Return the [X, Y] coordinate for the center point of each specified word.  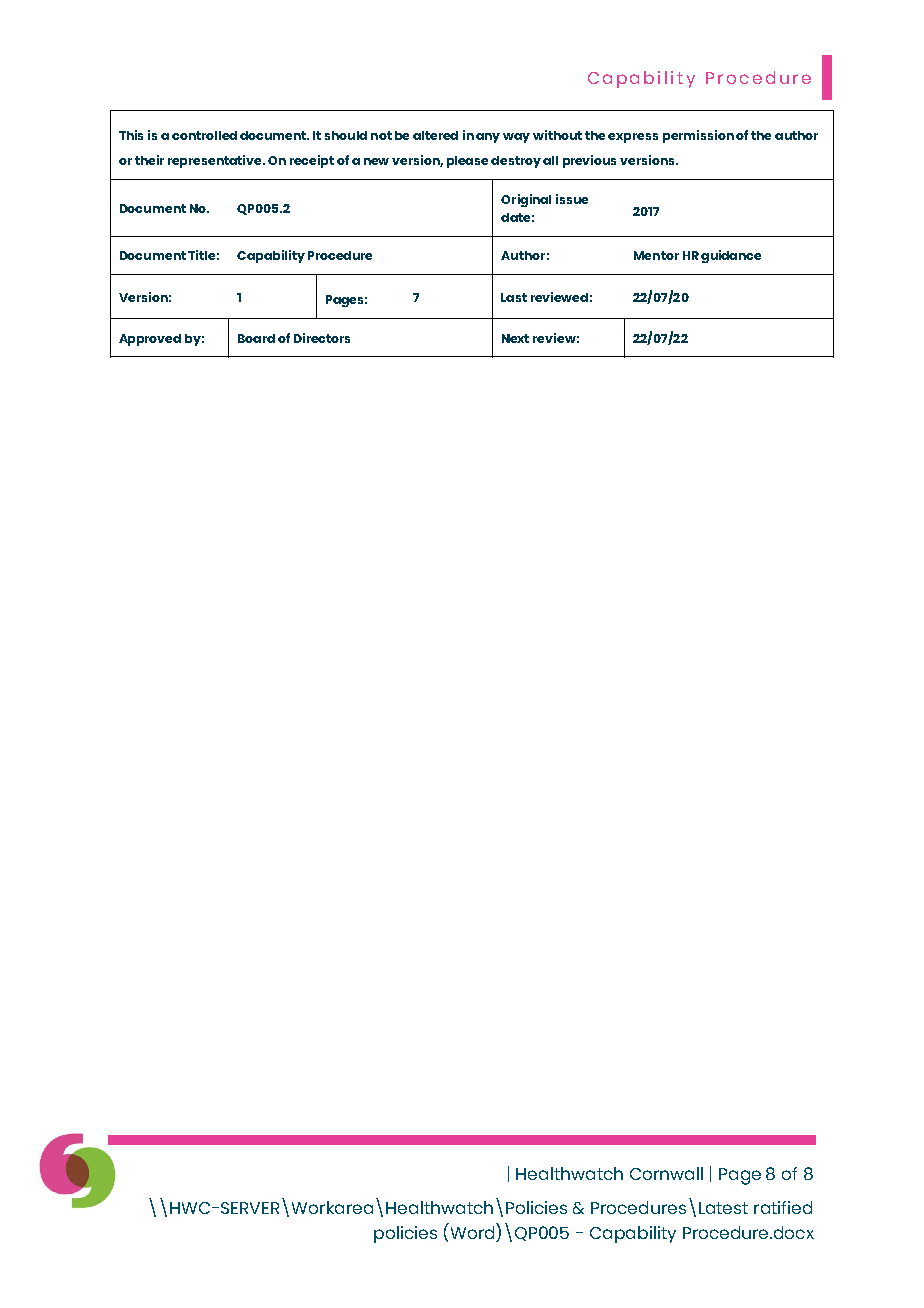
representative [216, 161]
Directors [322, 338]
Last [514, 297]
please [467, 162]
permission [698, 136]
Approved [150, 340]
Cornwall [666, 1173]
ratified [783, 1207]
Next [515, 338]
